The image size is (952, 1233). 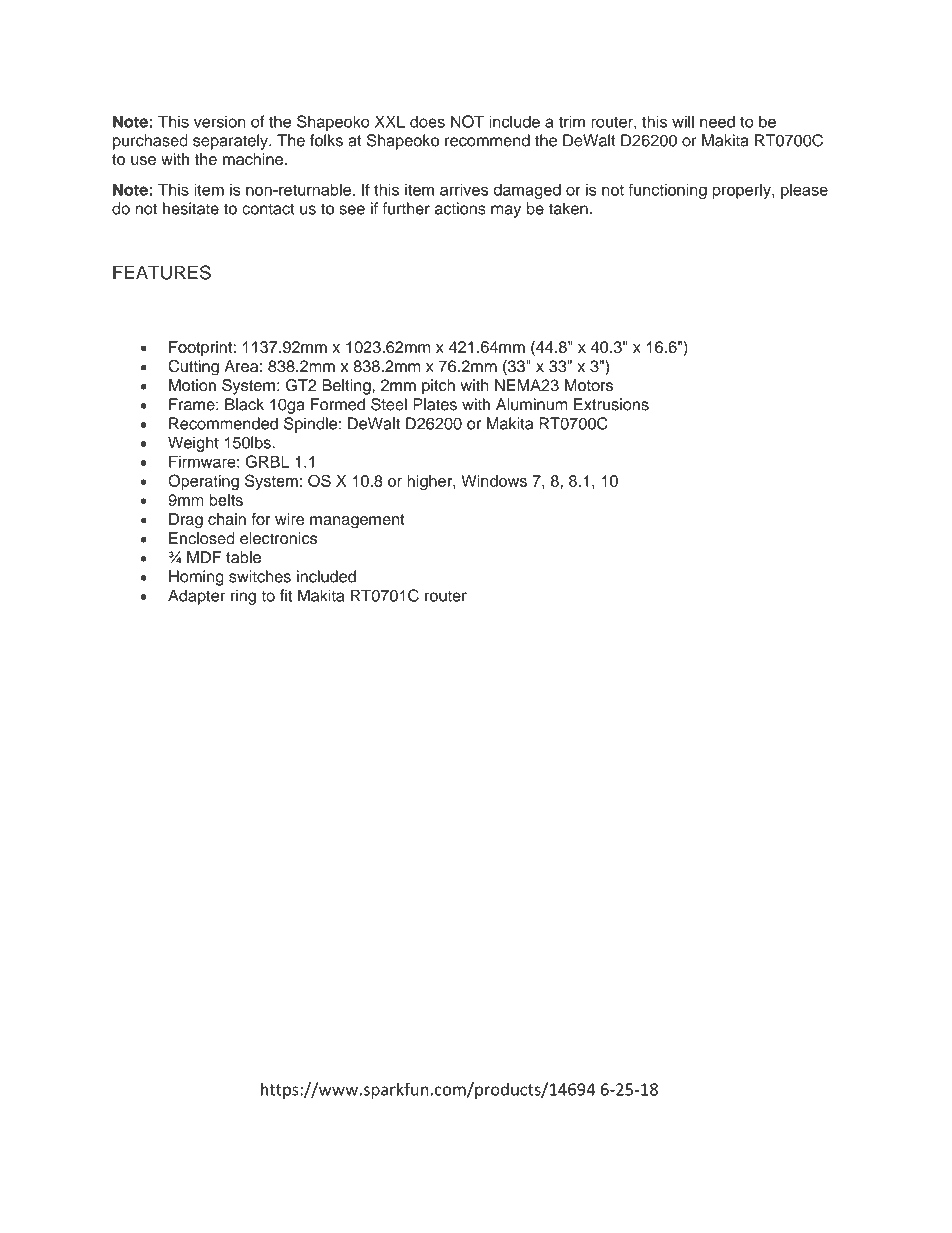 What do you see at coordinates (196, 578) in the page?
I see `Homing` at bounding box center [196, 578].
